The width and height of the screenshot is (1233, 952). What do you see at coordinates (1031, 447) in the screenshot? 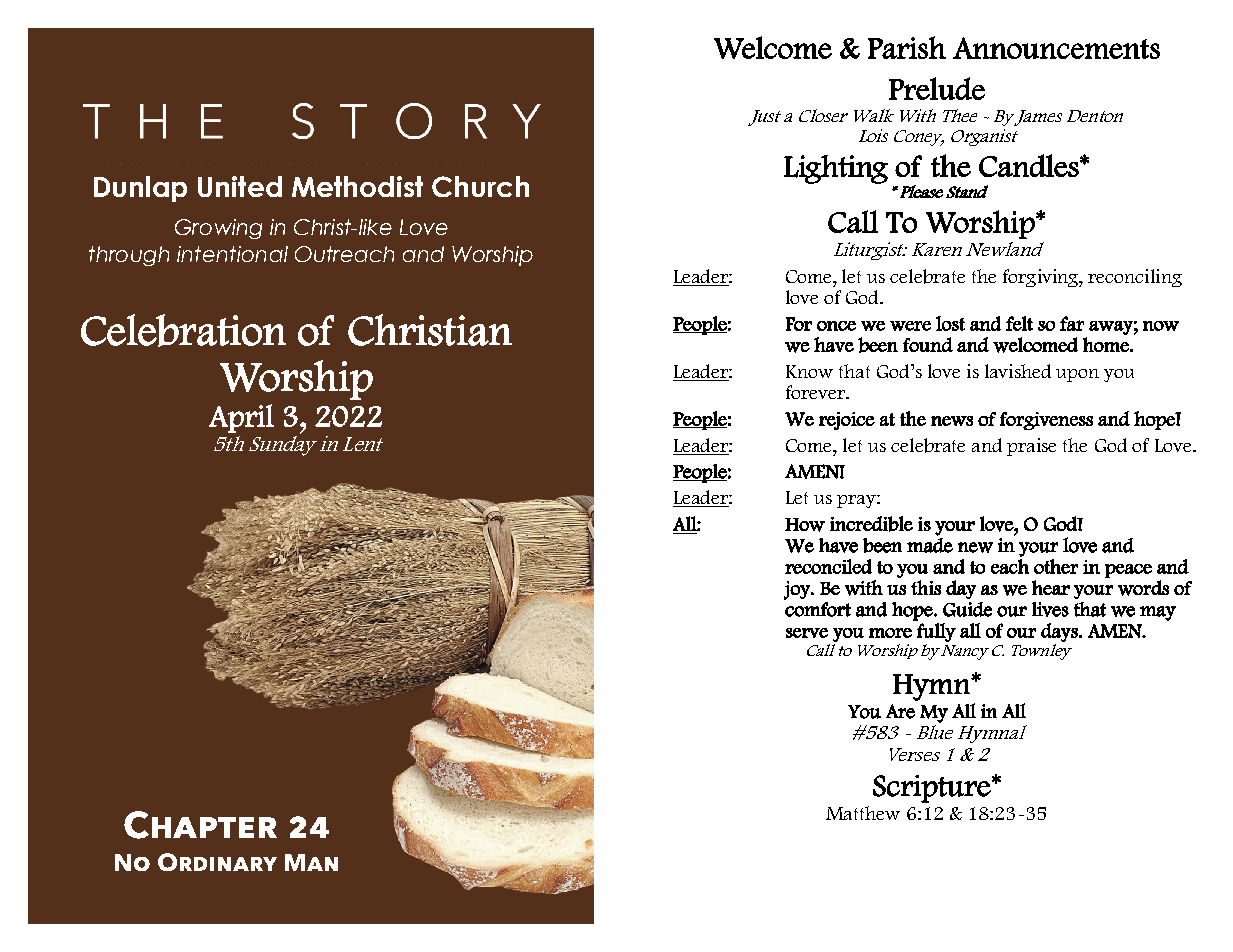
I see `praise` at bounding box center [1031, 447].
